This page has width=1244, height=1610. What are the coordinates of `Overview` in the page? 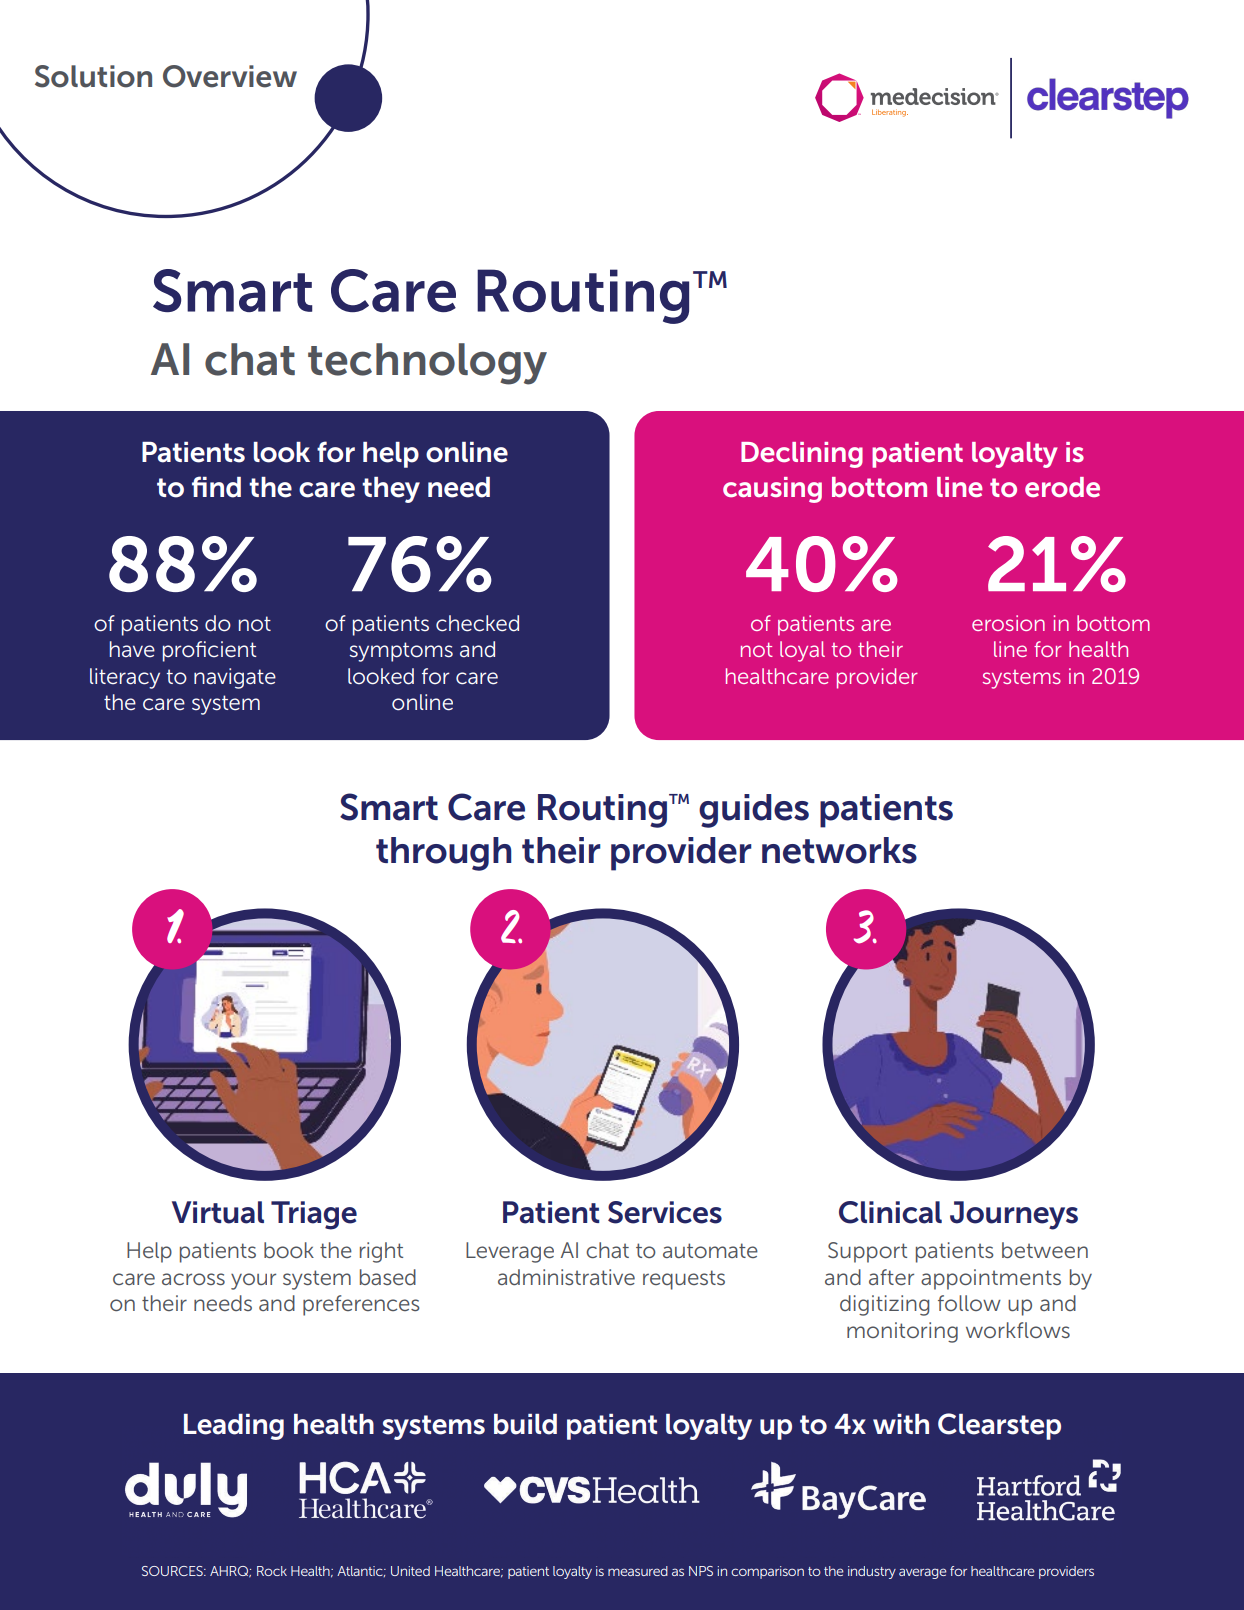 It's located at (230, 76).
